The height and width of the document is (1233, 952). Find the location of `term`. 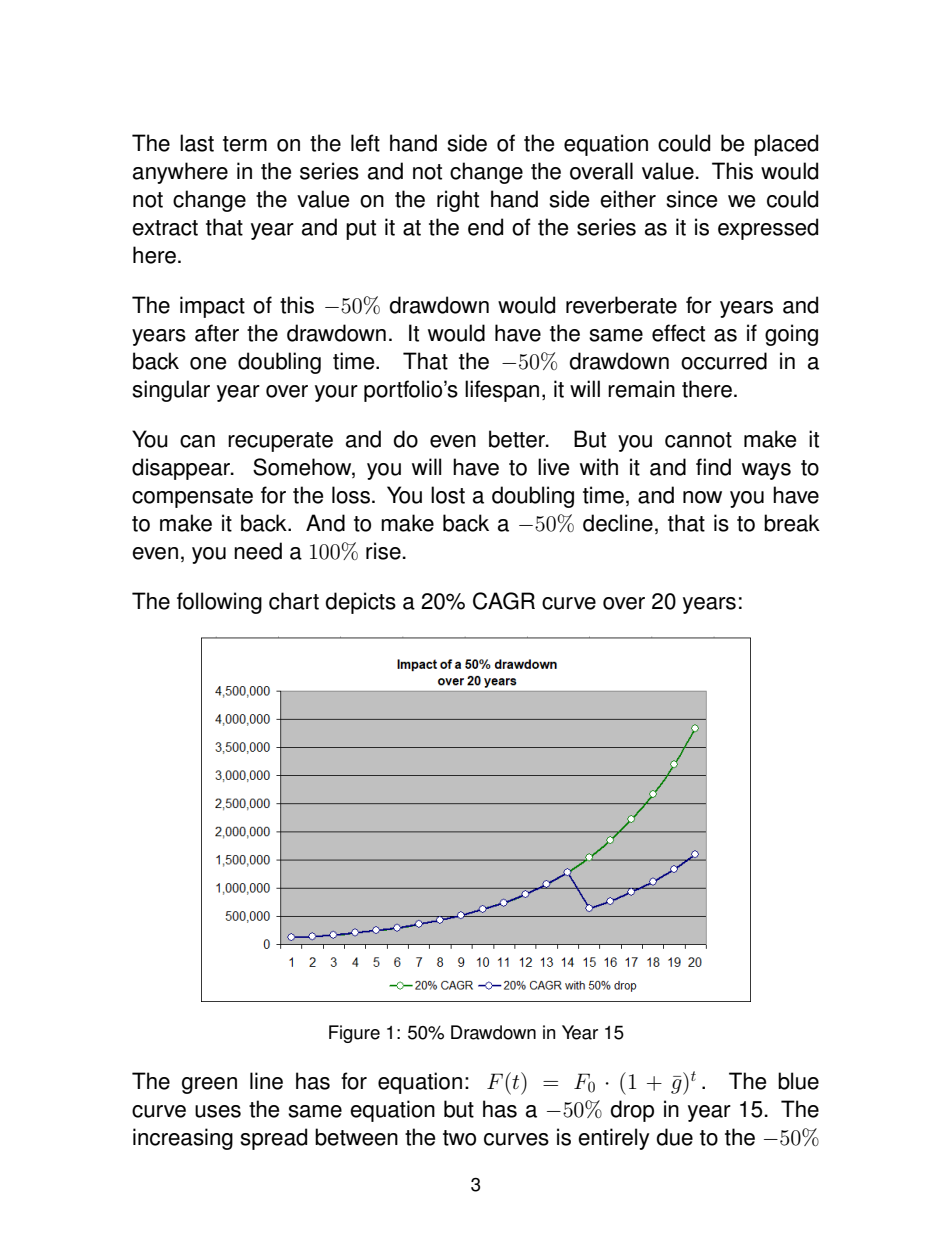

term is located at coordinates (245, 144).
